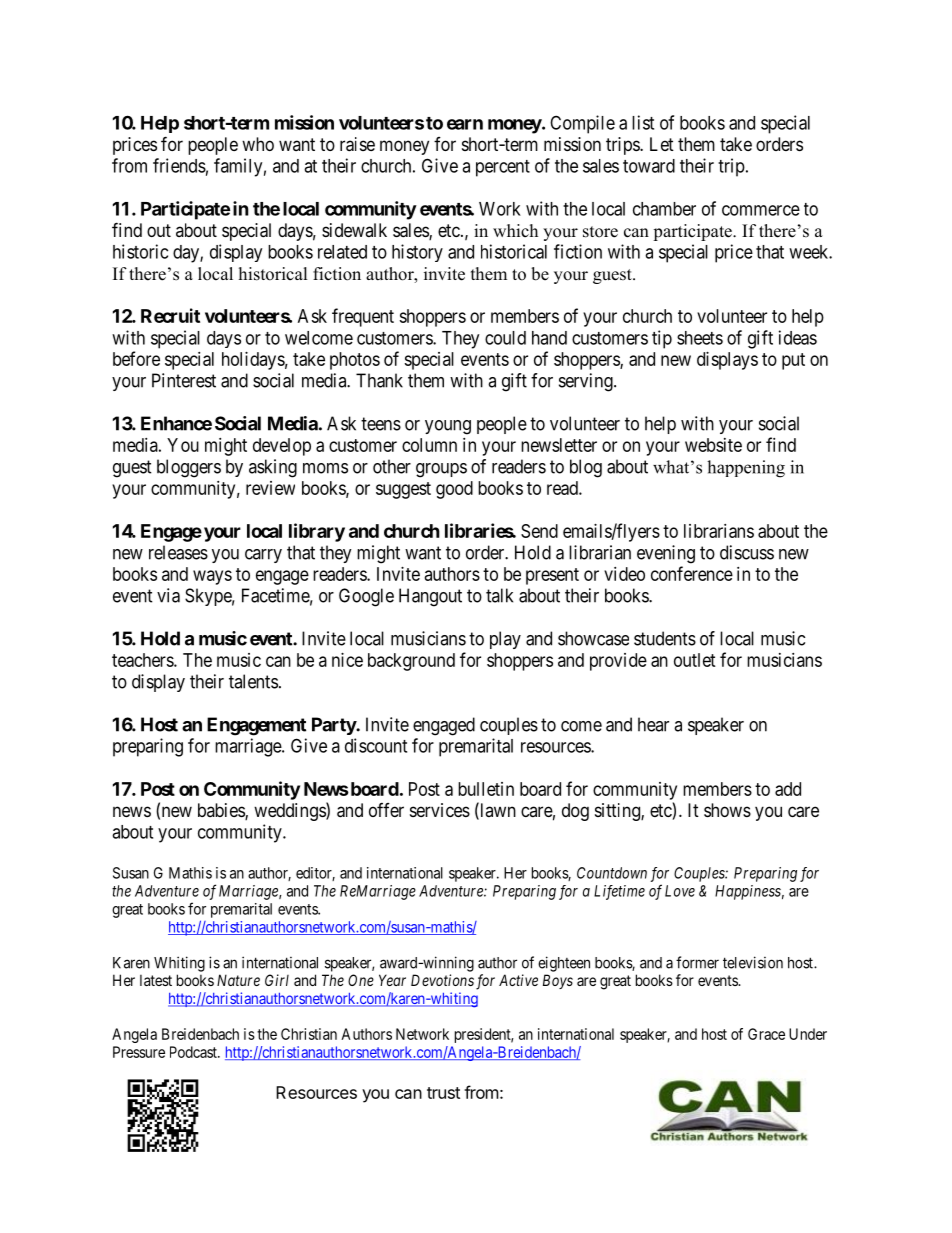 This screenshot has width=952, height=1233. I want to click on services, so click(440, 810).
